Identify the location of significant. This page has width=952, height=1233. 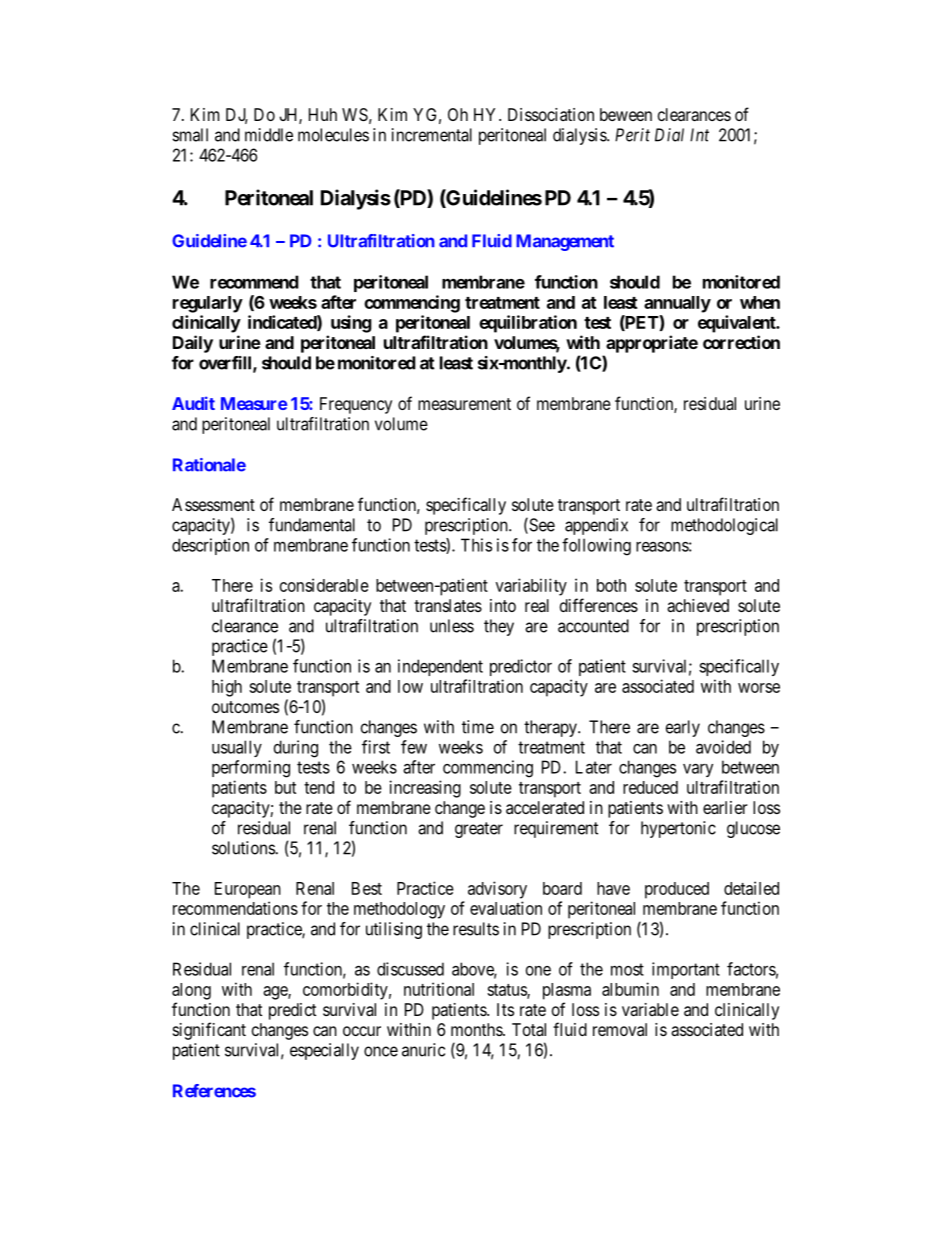
(209, 1031).
